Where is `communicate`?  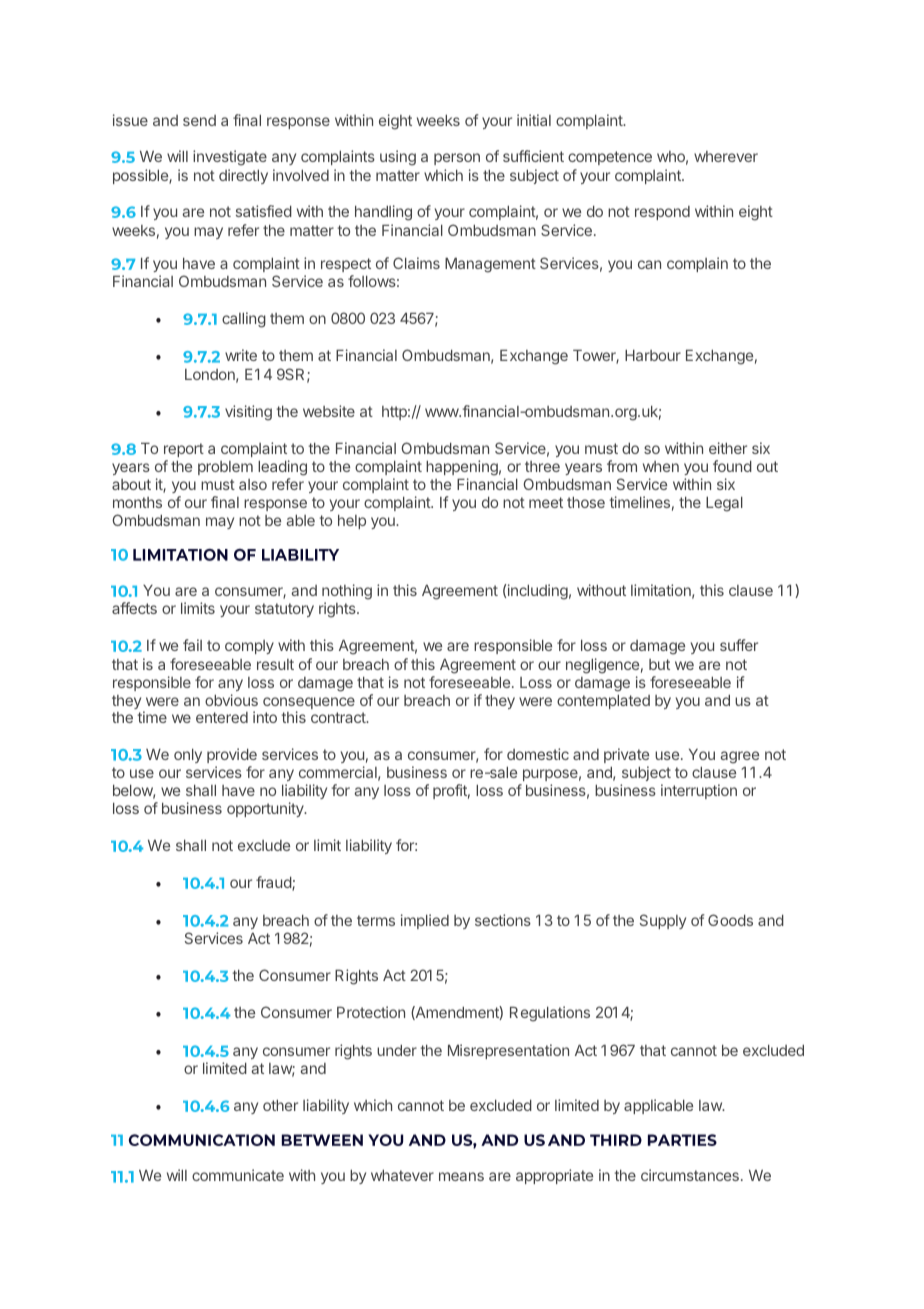
communicate is located at coordinates (238, 1175).
